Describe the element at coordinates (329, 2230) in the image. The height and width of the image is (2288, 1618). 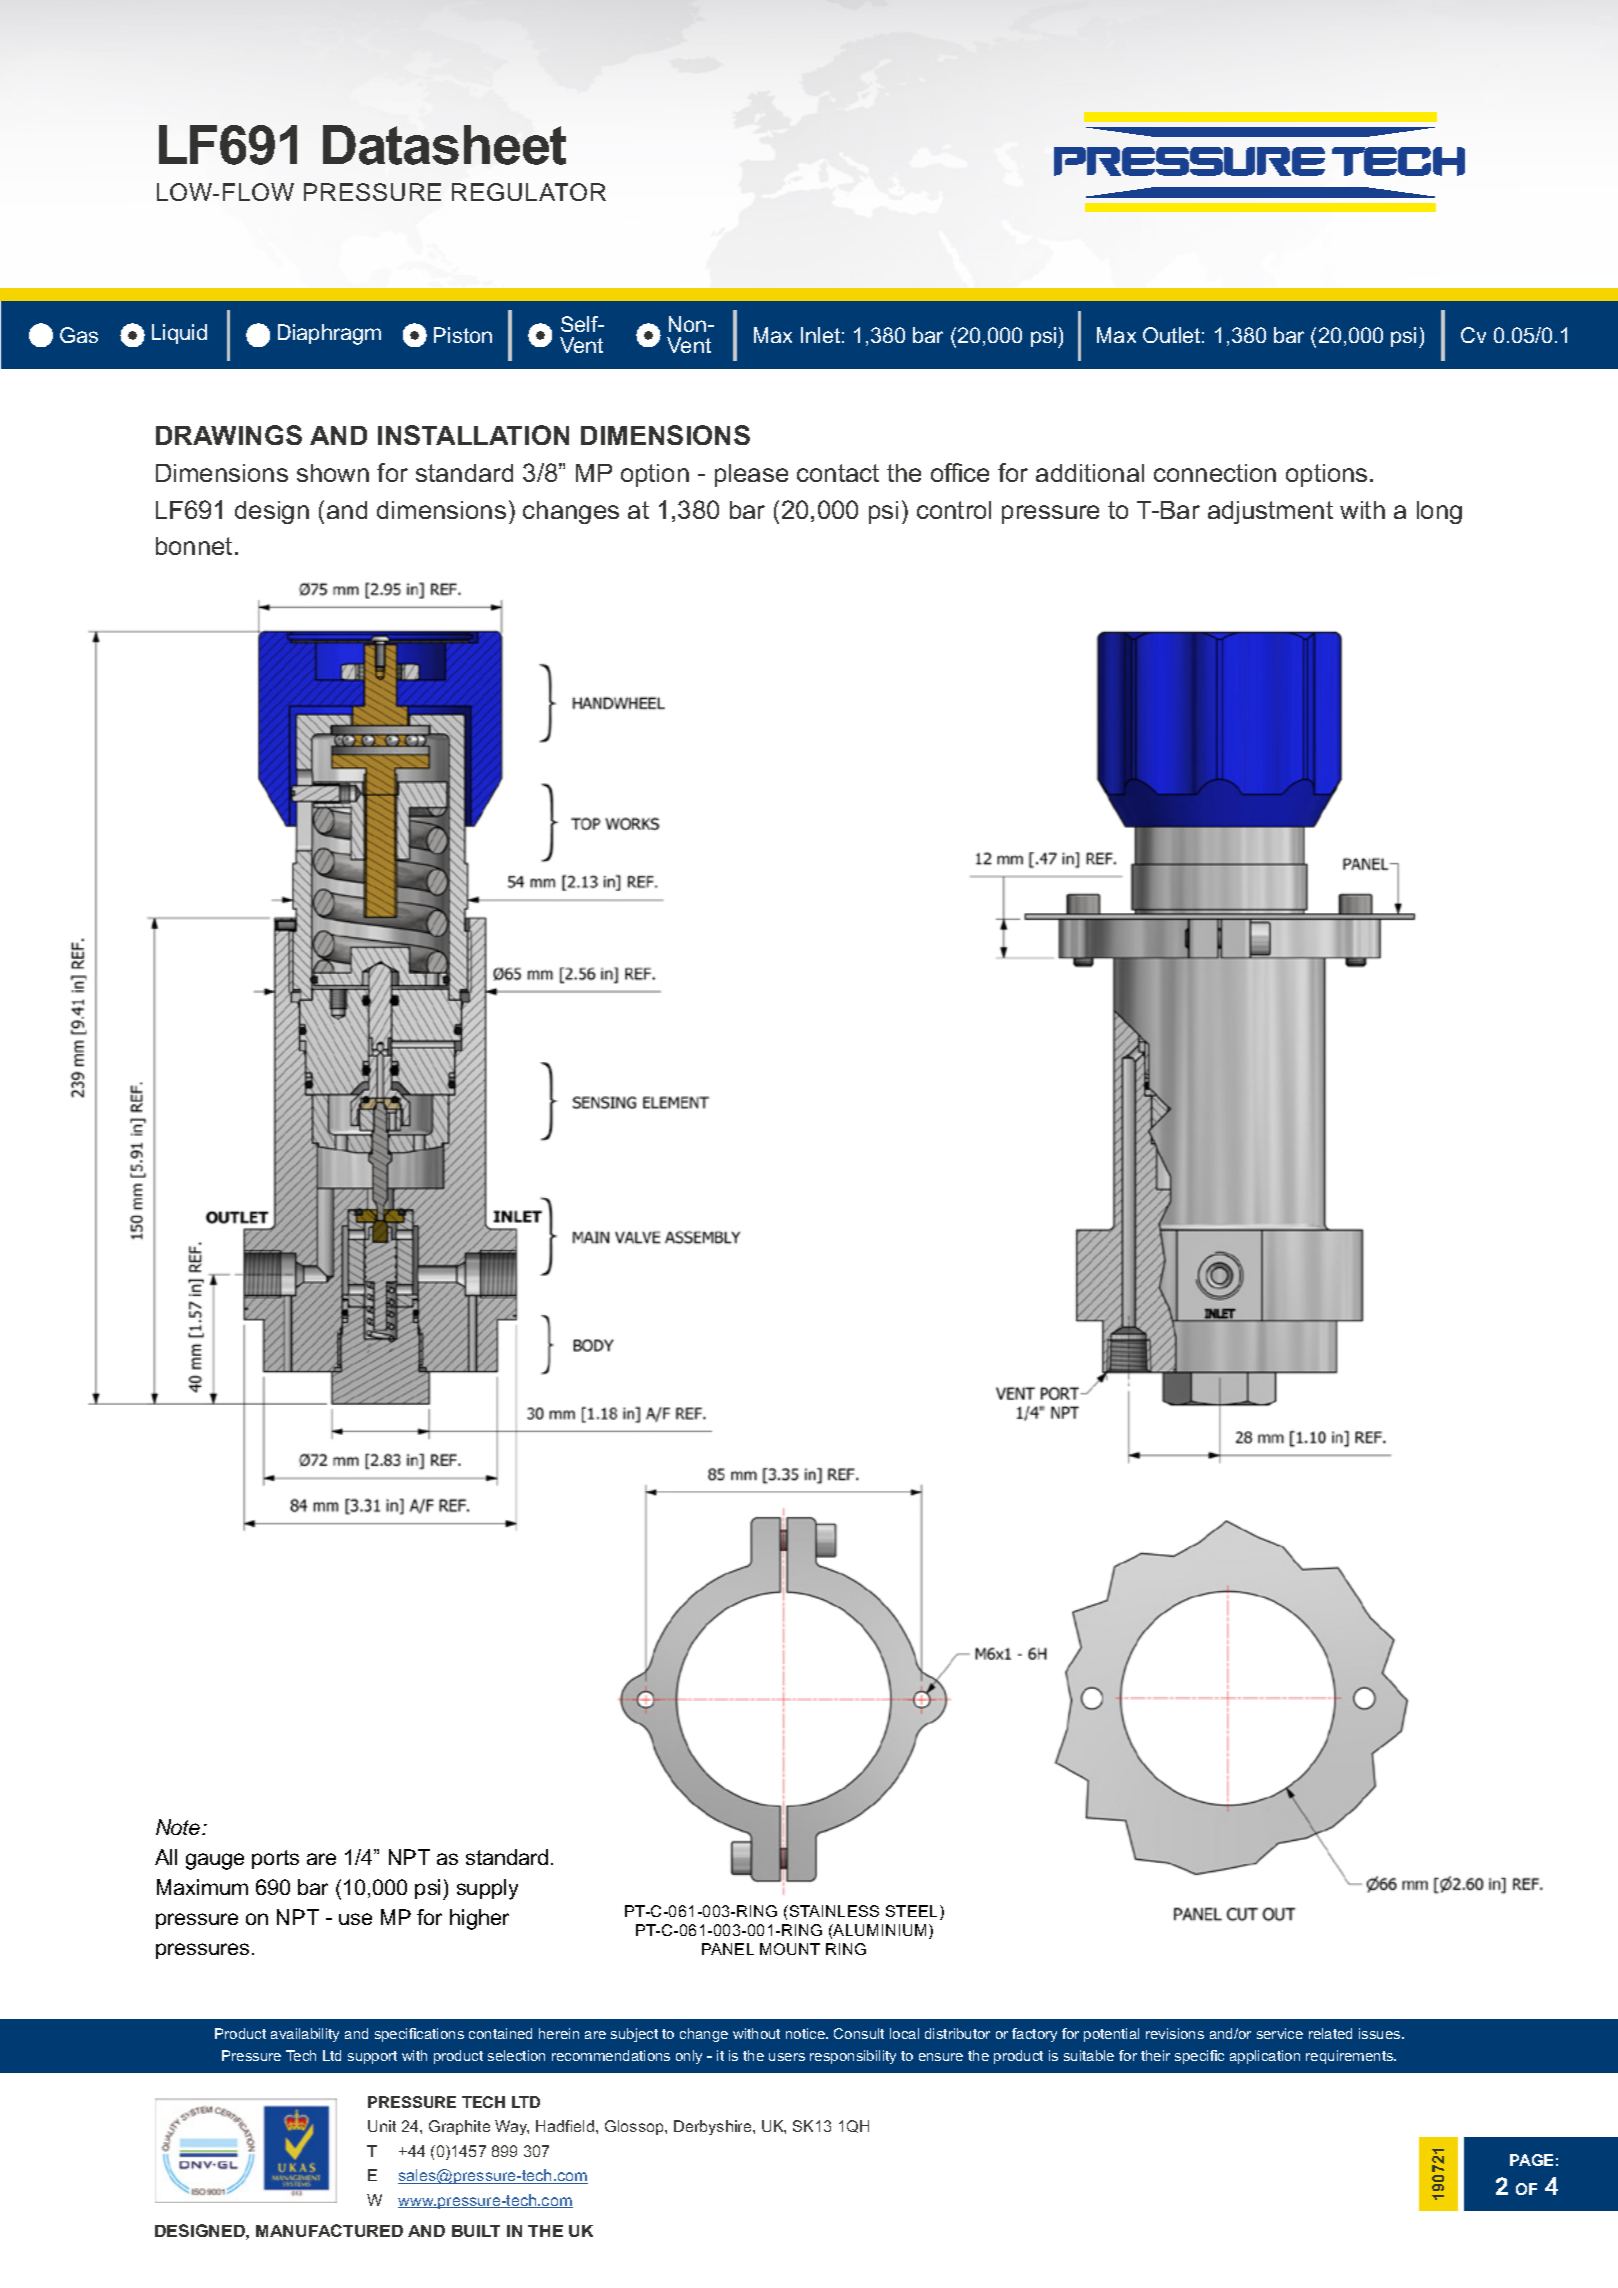
I see `MANUFACTURED` at that location.
